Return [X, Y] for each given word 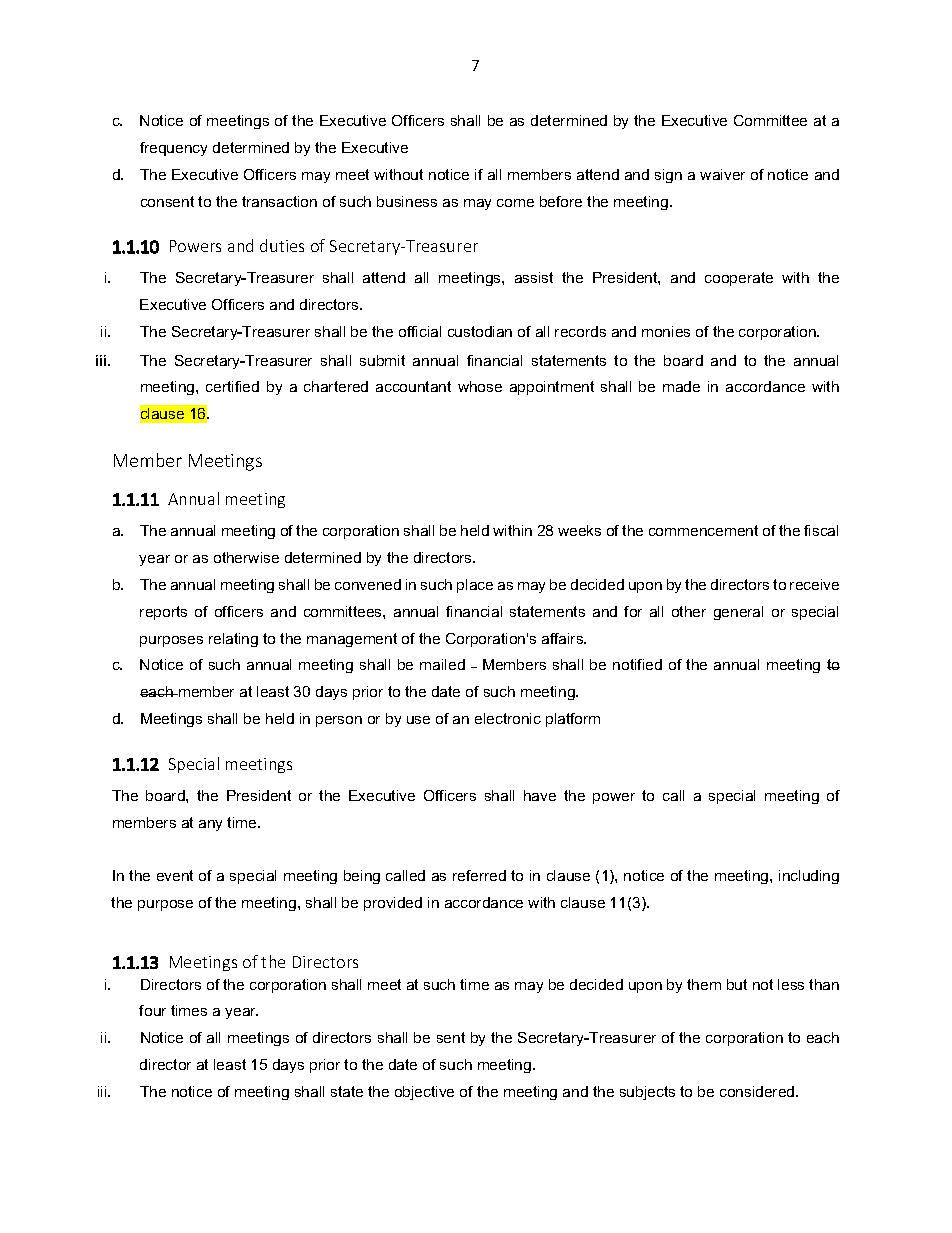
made [681, 386]
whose [480, 386]
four [152, 1010]
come [515, 203]
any [210, 825]
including [809, 877]
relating [233, 640]
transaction [279, 201]
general [738, 613]
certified [232, 386]
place [475, 586]
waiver [722, 174]
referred [479, 875]
